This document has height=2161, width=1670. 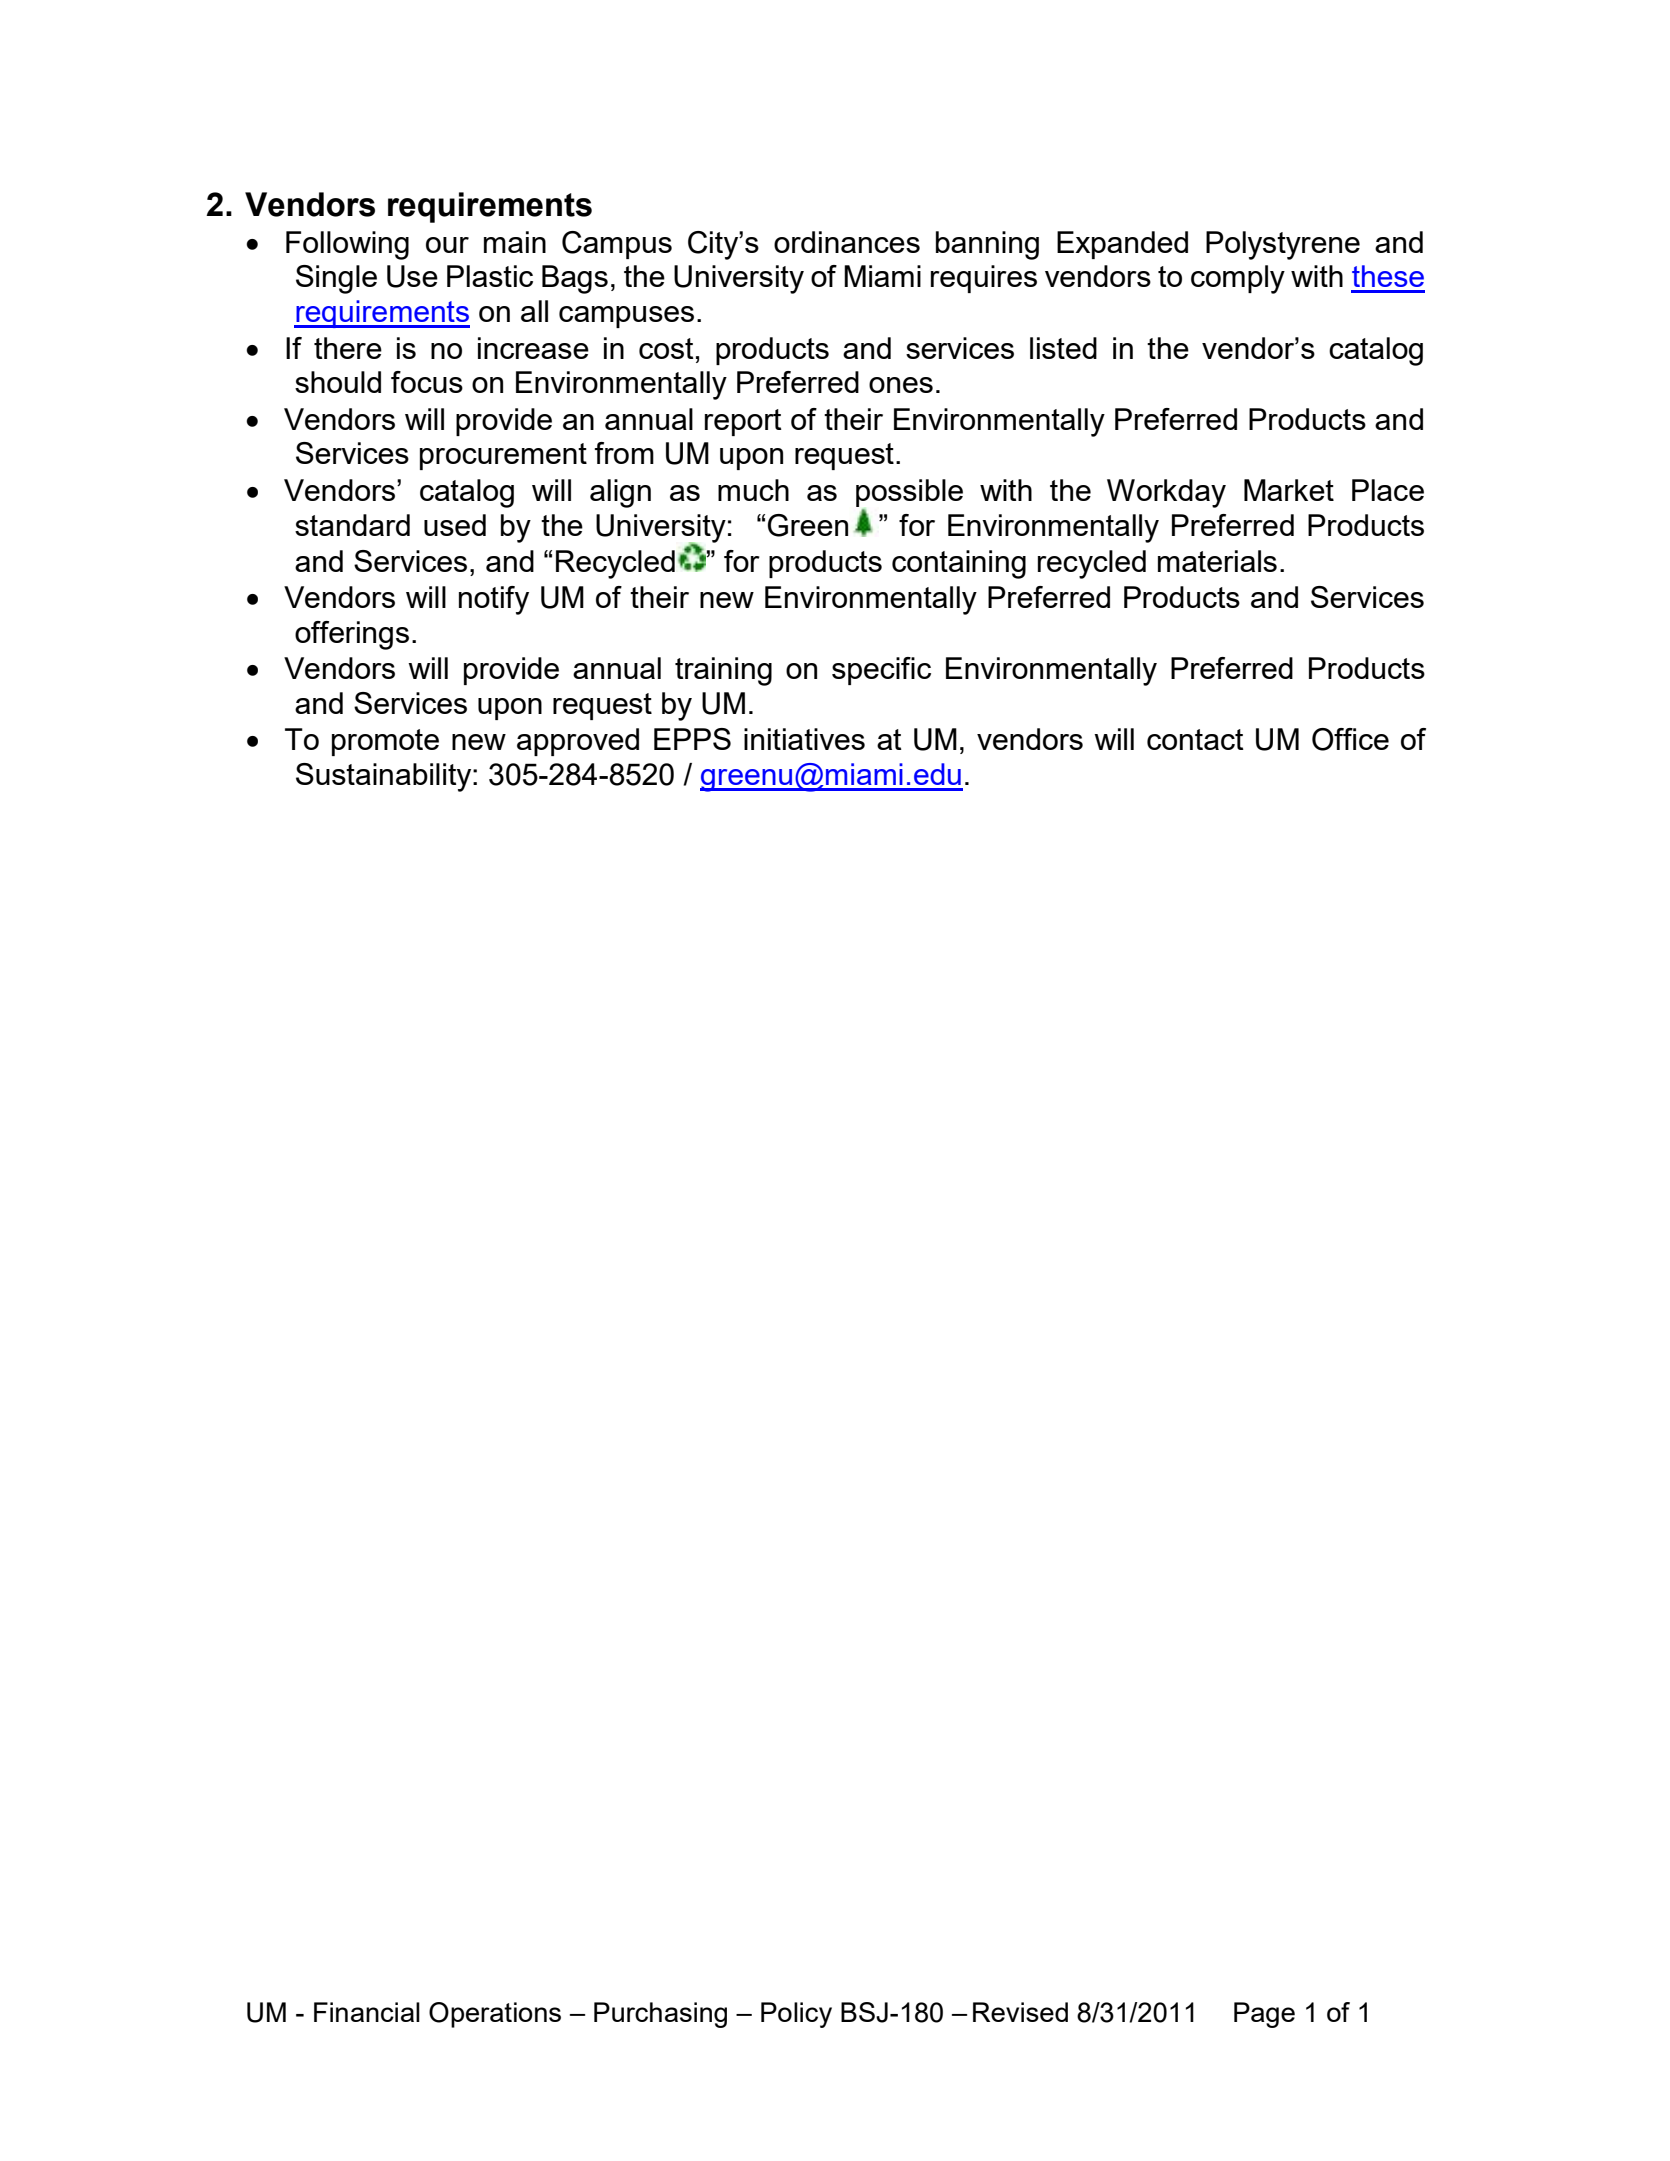 I want to click on contact, so click(x=1195, y=739).
